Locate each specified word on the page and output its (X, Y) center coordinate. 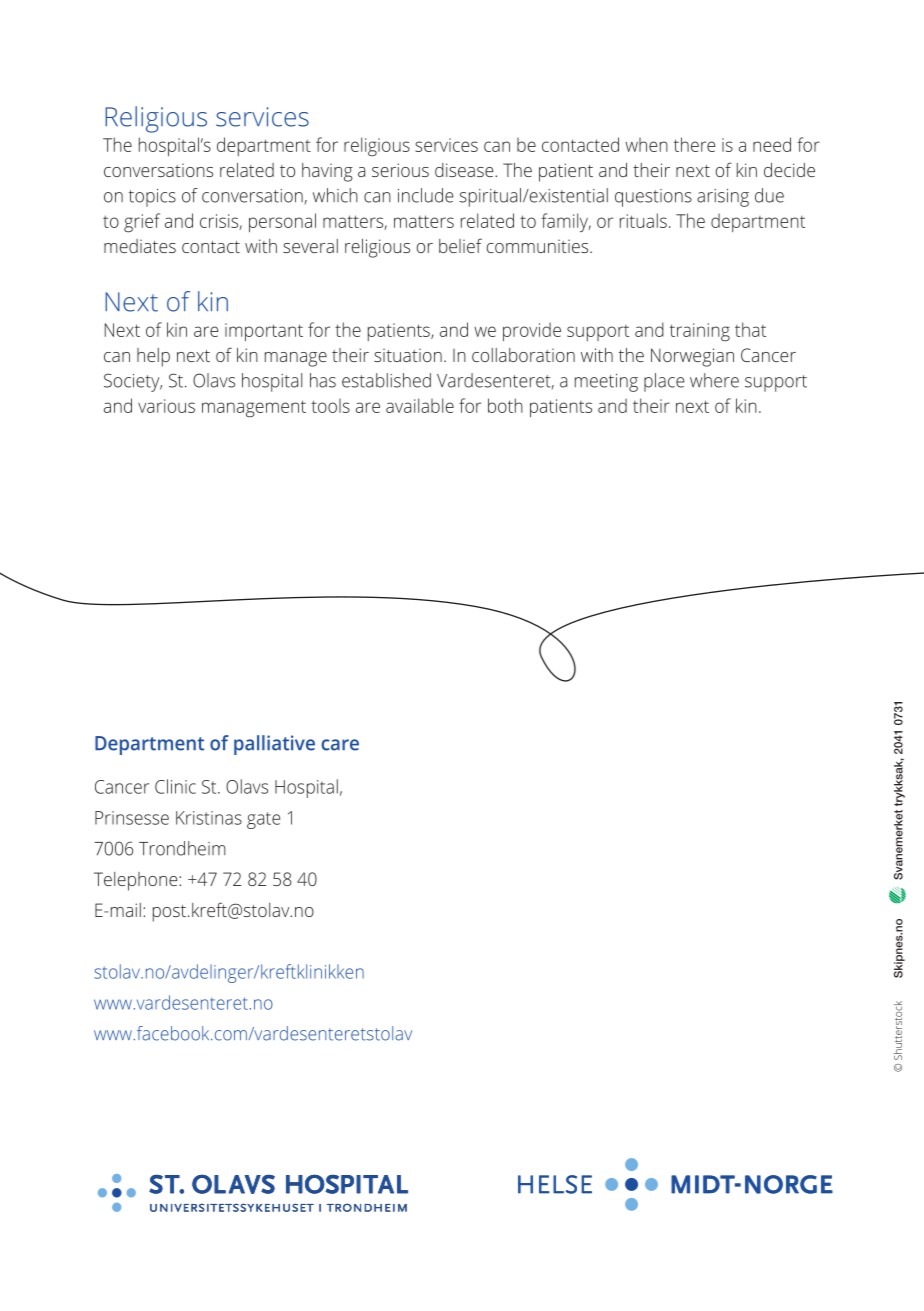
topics (152, 198)
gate (263, 820)
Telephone (137, 881)
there (694, 144)
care (340, 745)
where (714, 380)
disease (465, 170)
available (420, 405)
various (166, 406)
